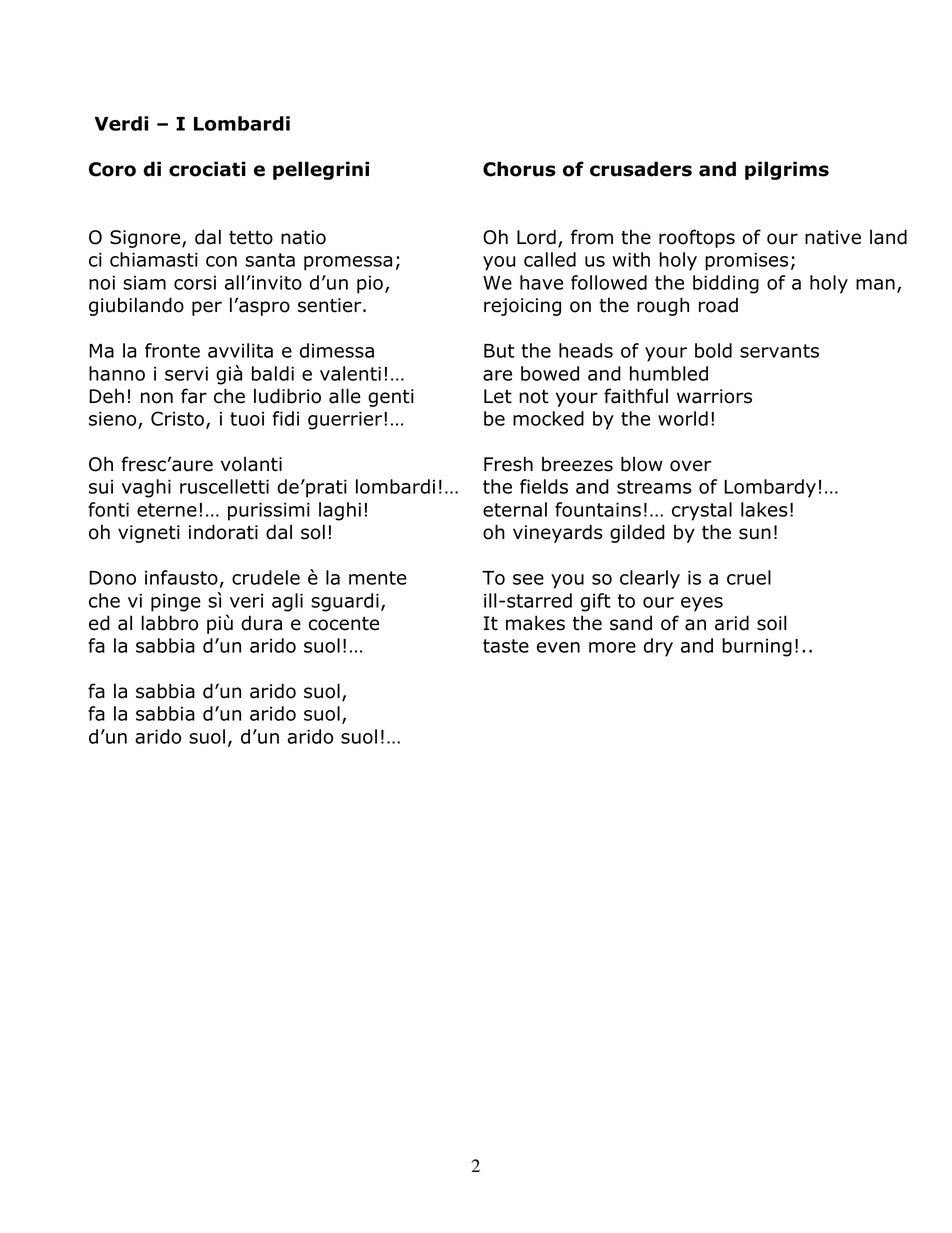 The height and width of the screenshot is (1233, 952). I want to click on lakes, so click(764, 509).
